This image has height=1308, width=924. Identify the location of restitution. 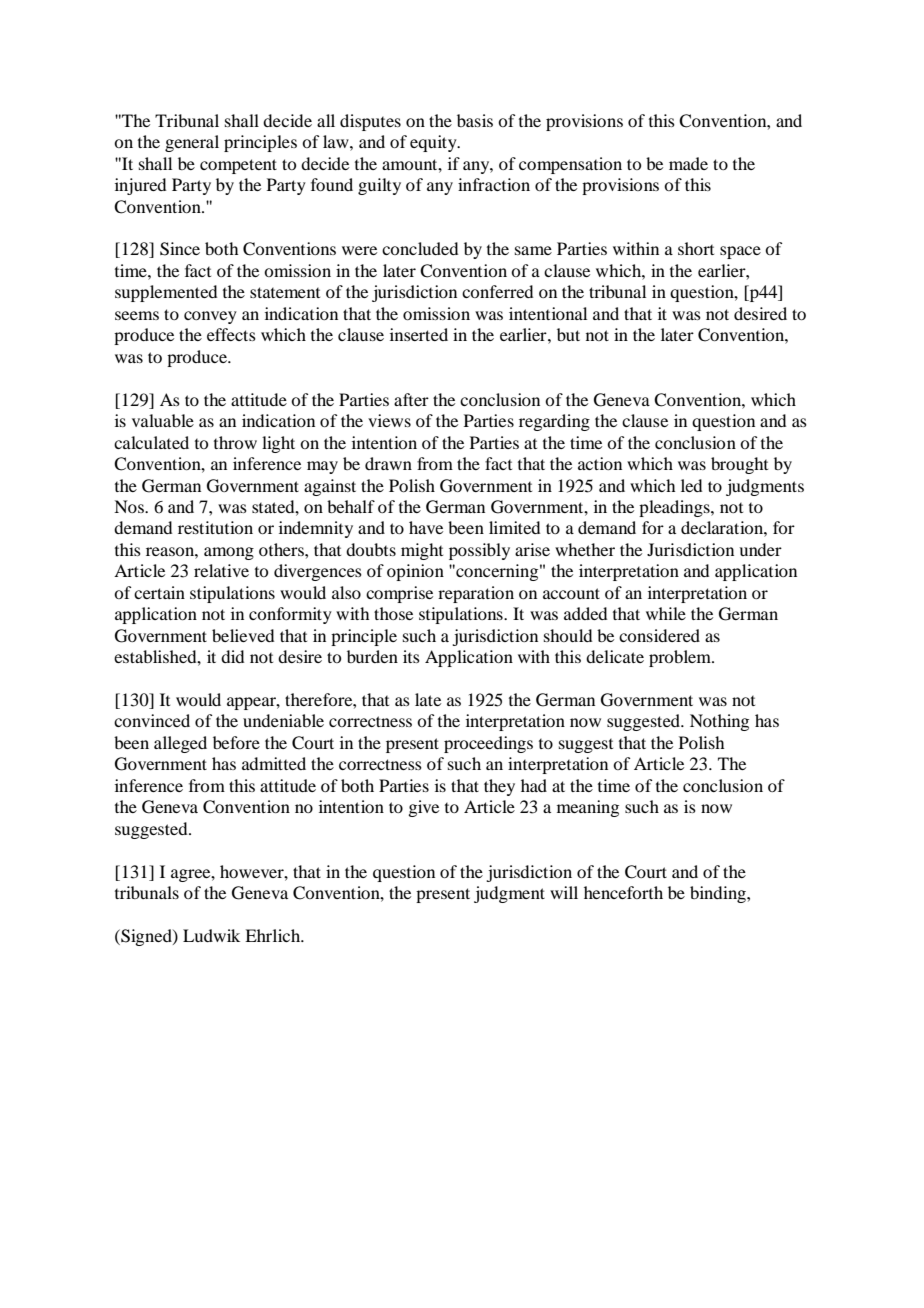
(215, 527).
